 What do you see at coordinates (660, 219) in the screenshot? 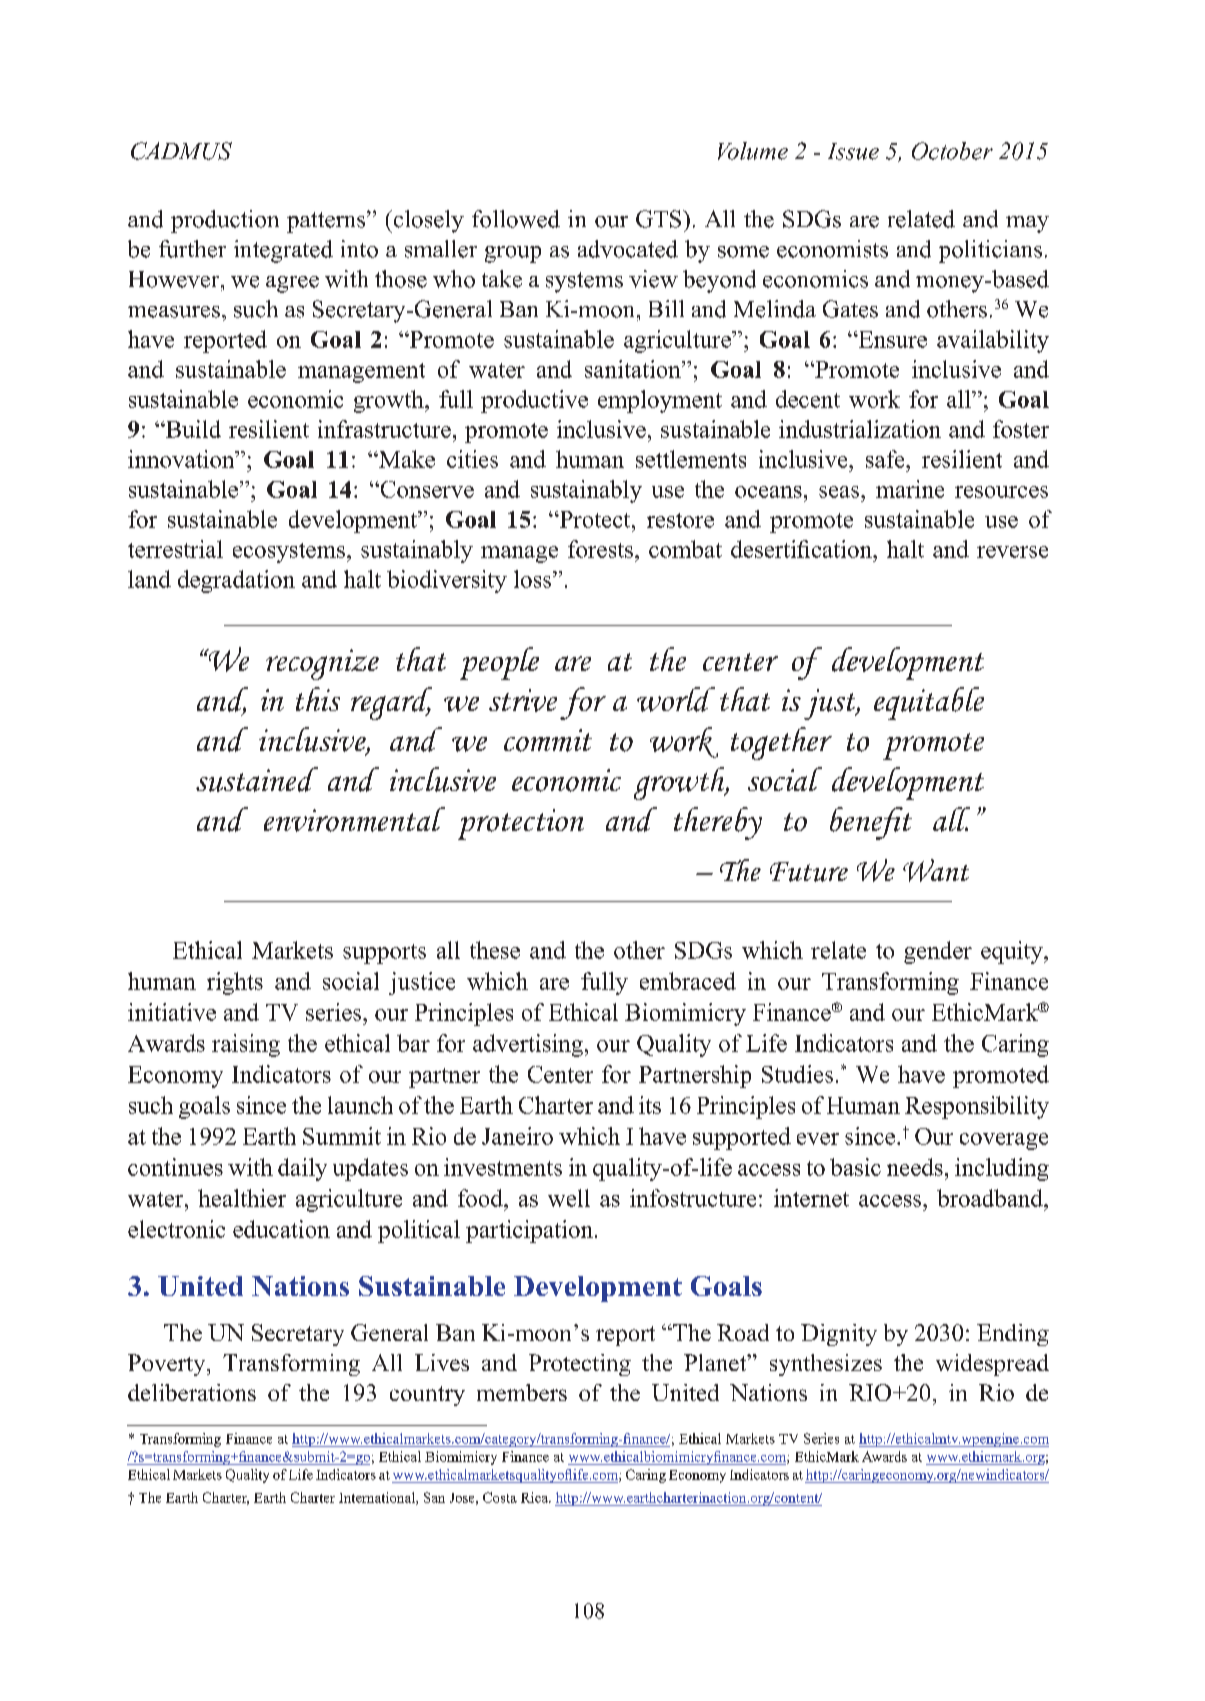
I see `GTS` at bounding box center [660, 219].
